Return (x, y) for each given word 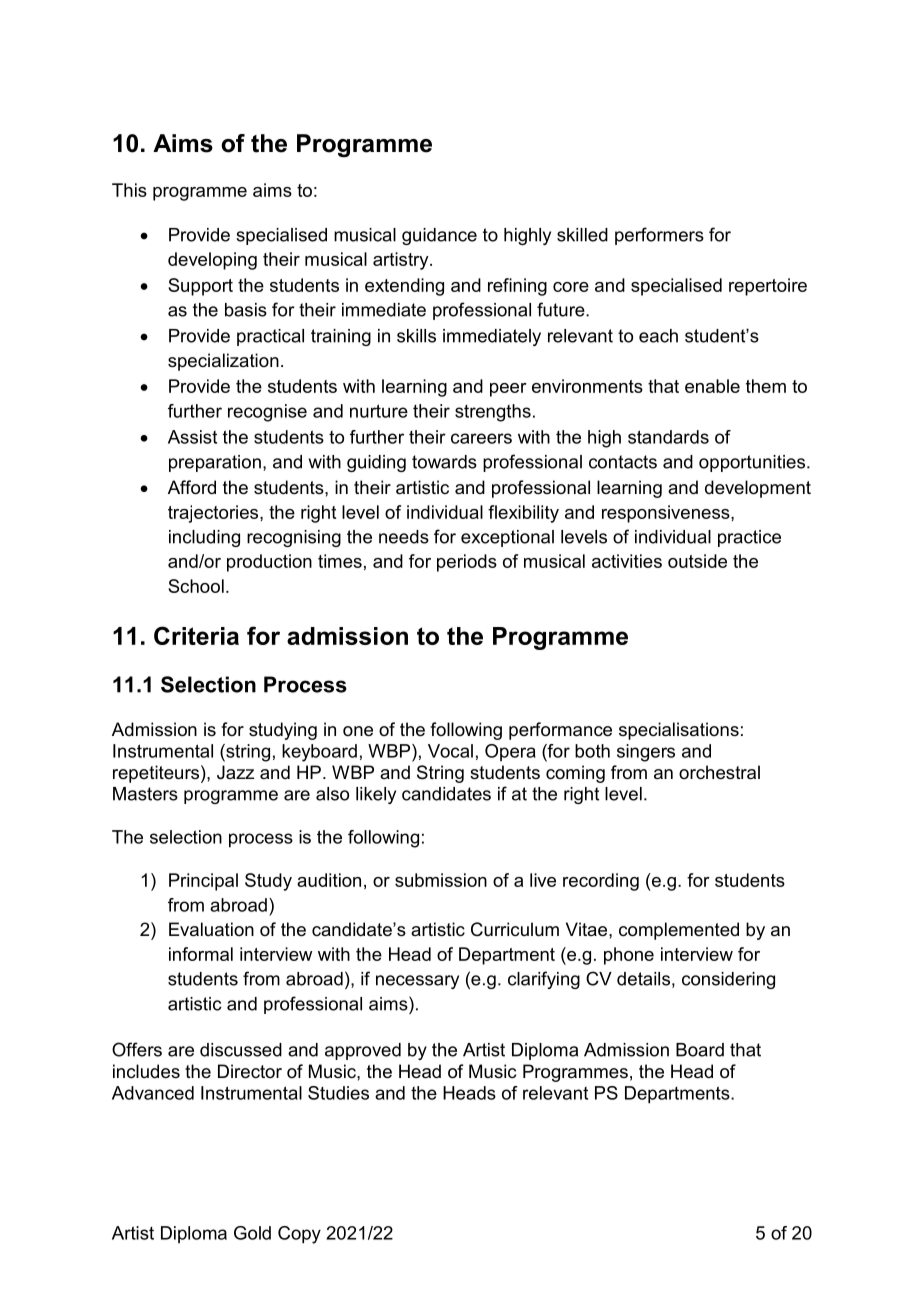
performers (659, 236)
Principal (203, 882)
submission (441, 880)
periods (467, 563)
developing (212, 261)
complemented (679, 931)
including (204, 538)
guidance (439, 236)
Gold (252, 1233)
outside (697, 561)
